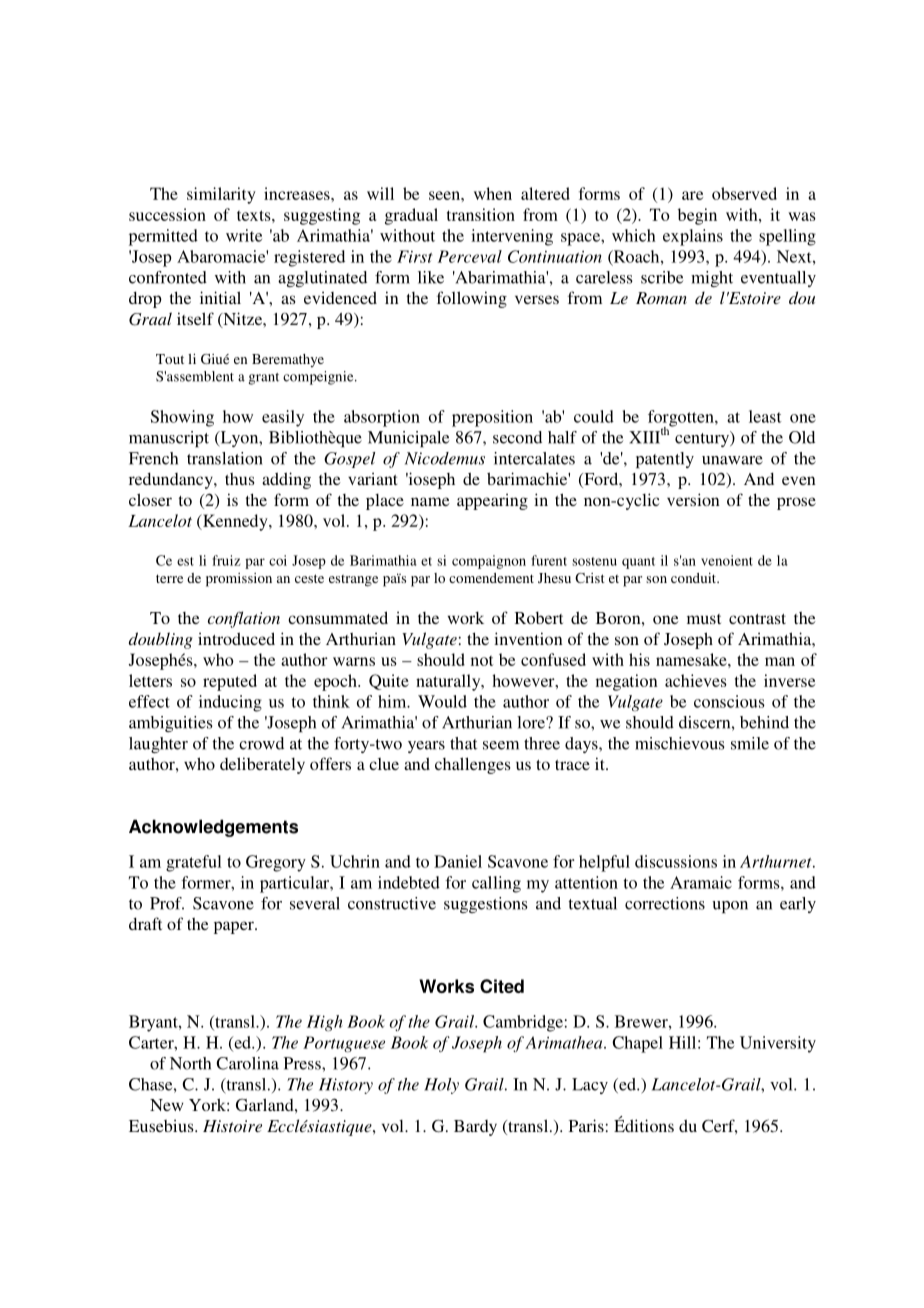  I want to click on introduced, so click(236, 638).
